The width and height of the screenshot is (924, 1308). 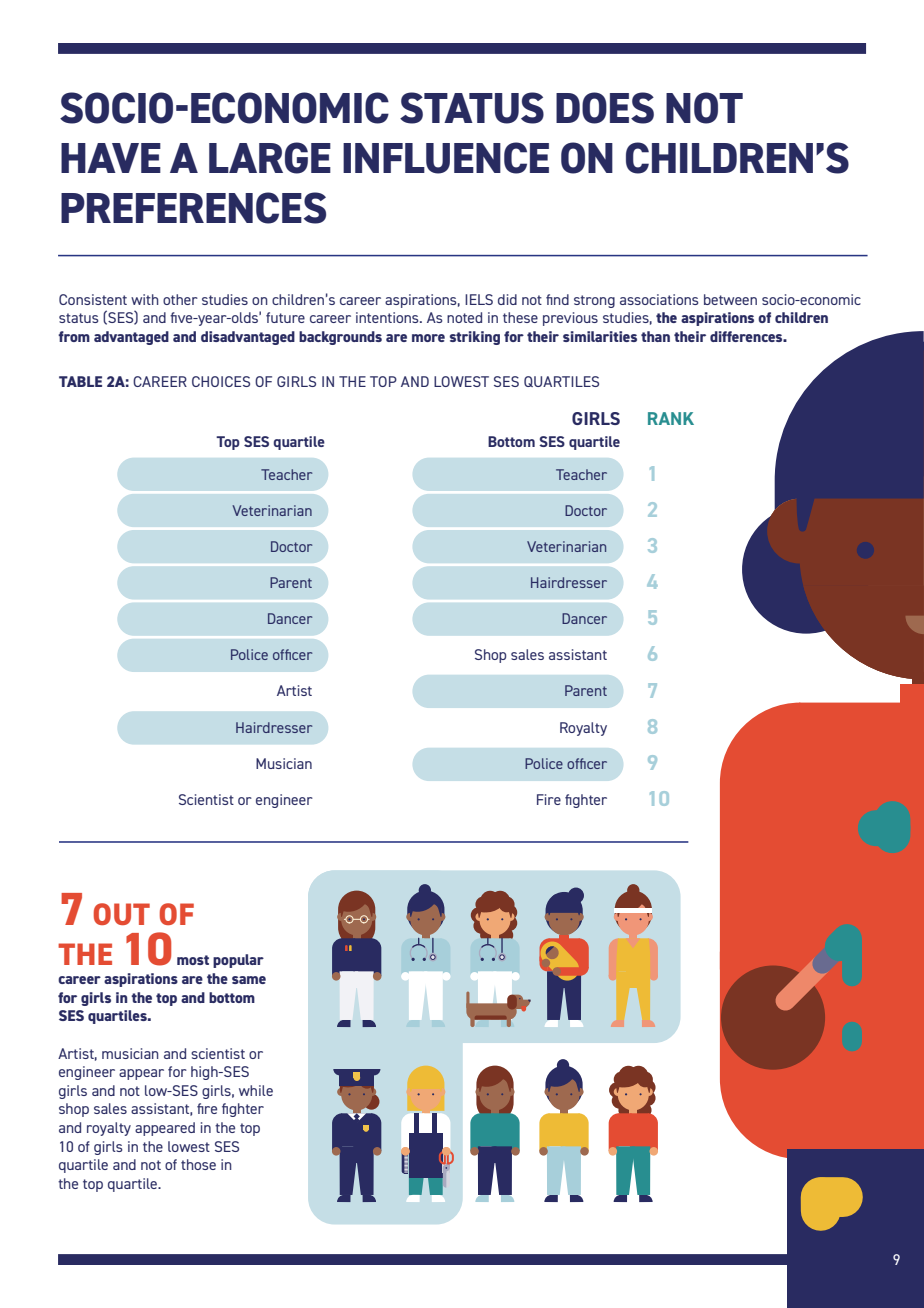 I want to click on while, so click(x=256, y=1090).
